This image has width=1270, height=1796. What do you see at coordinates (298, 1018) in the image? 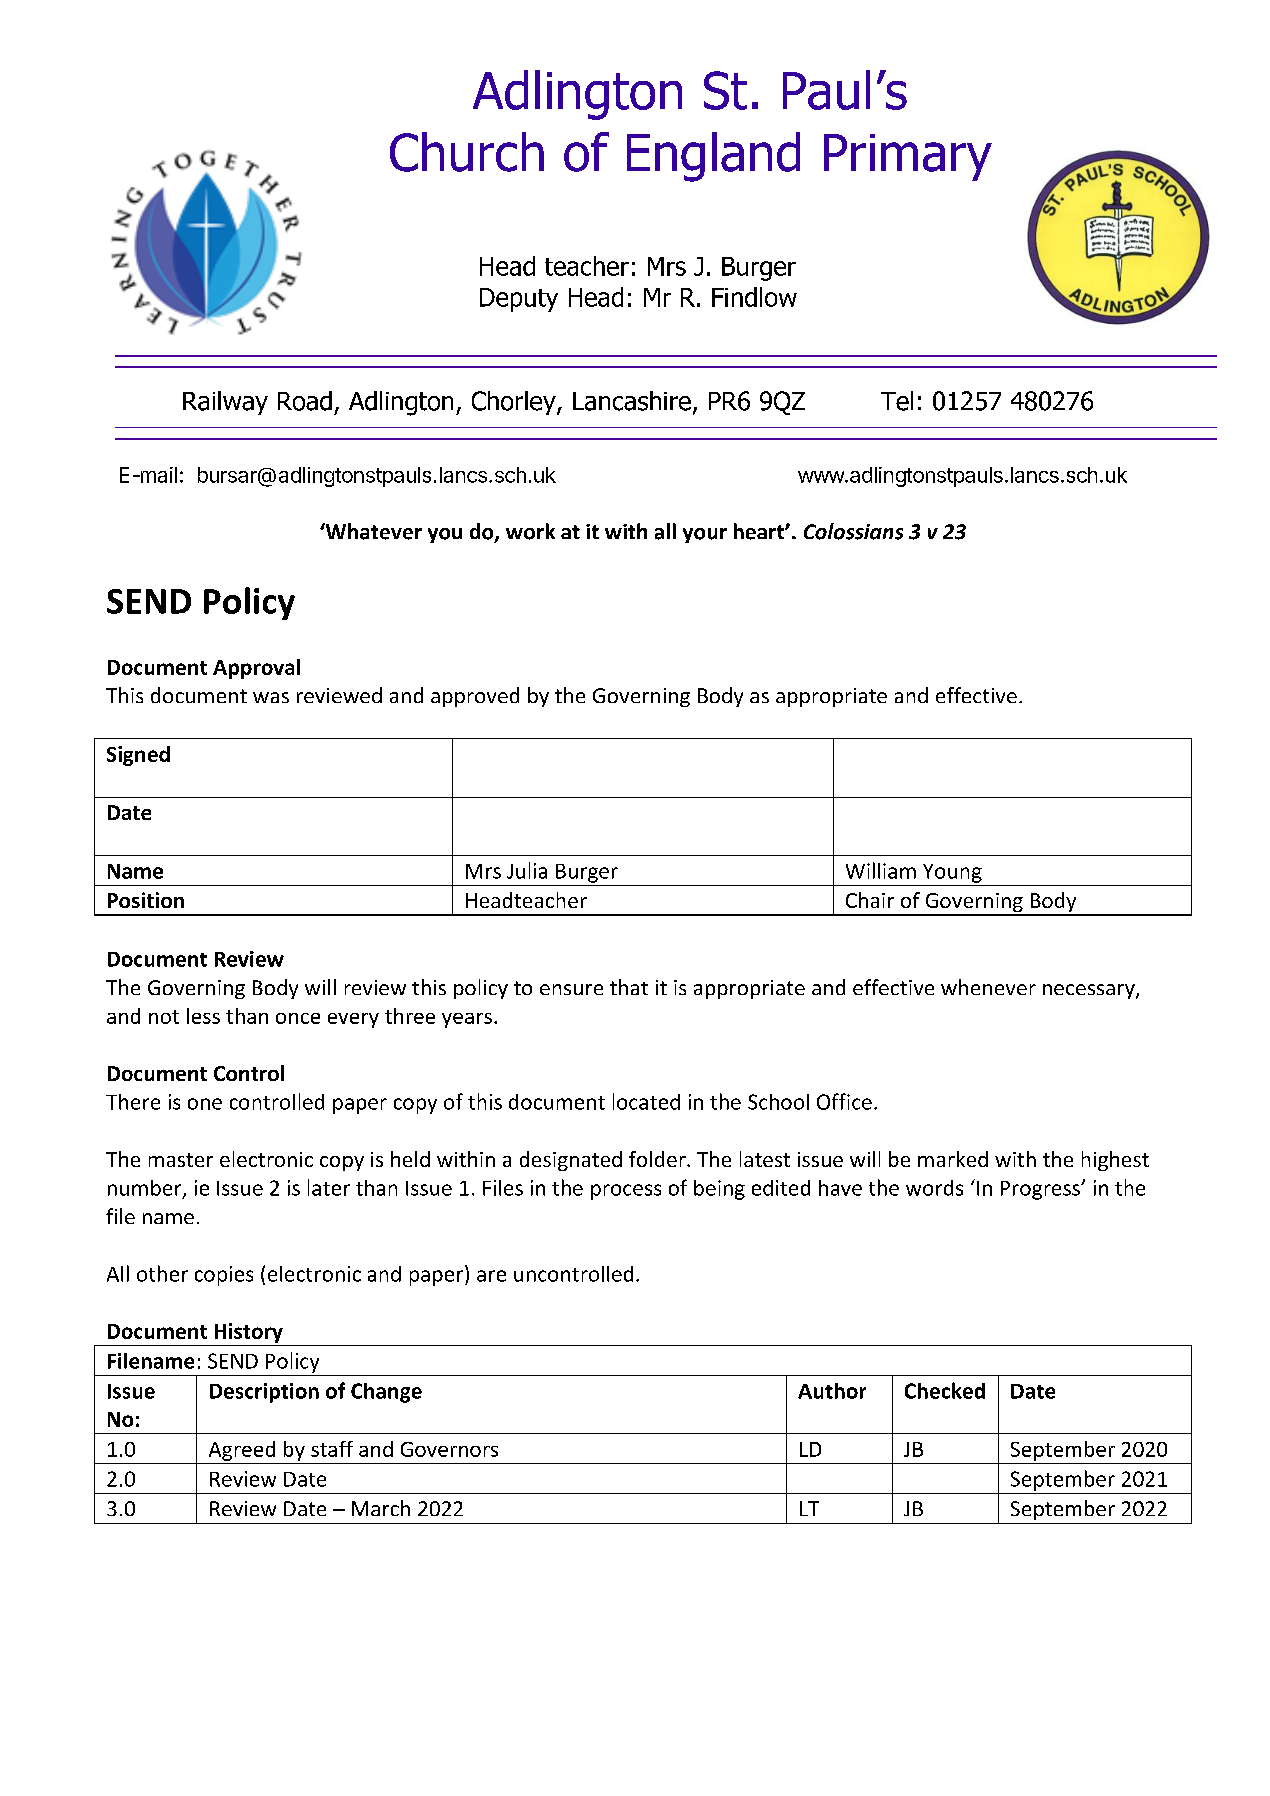
I see `once` at bounding box center [298, 1018].
